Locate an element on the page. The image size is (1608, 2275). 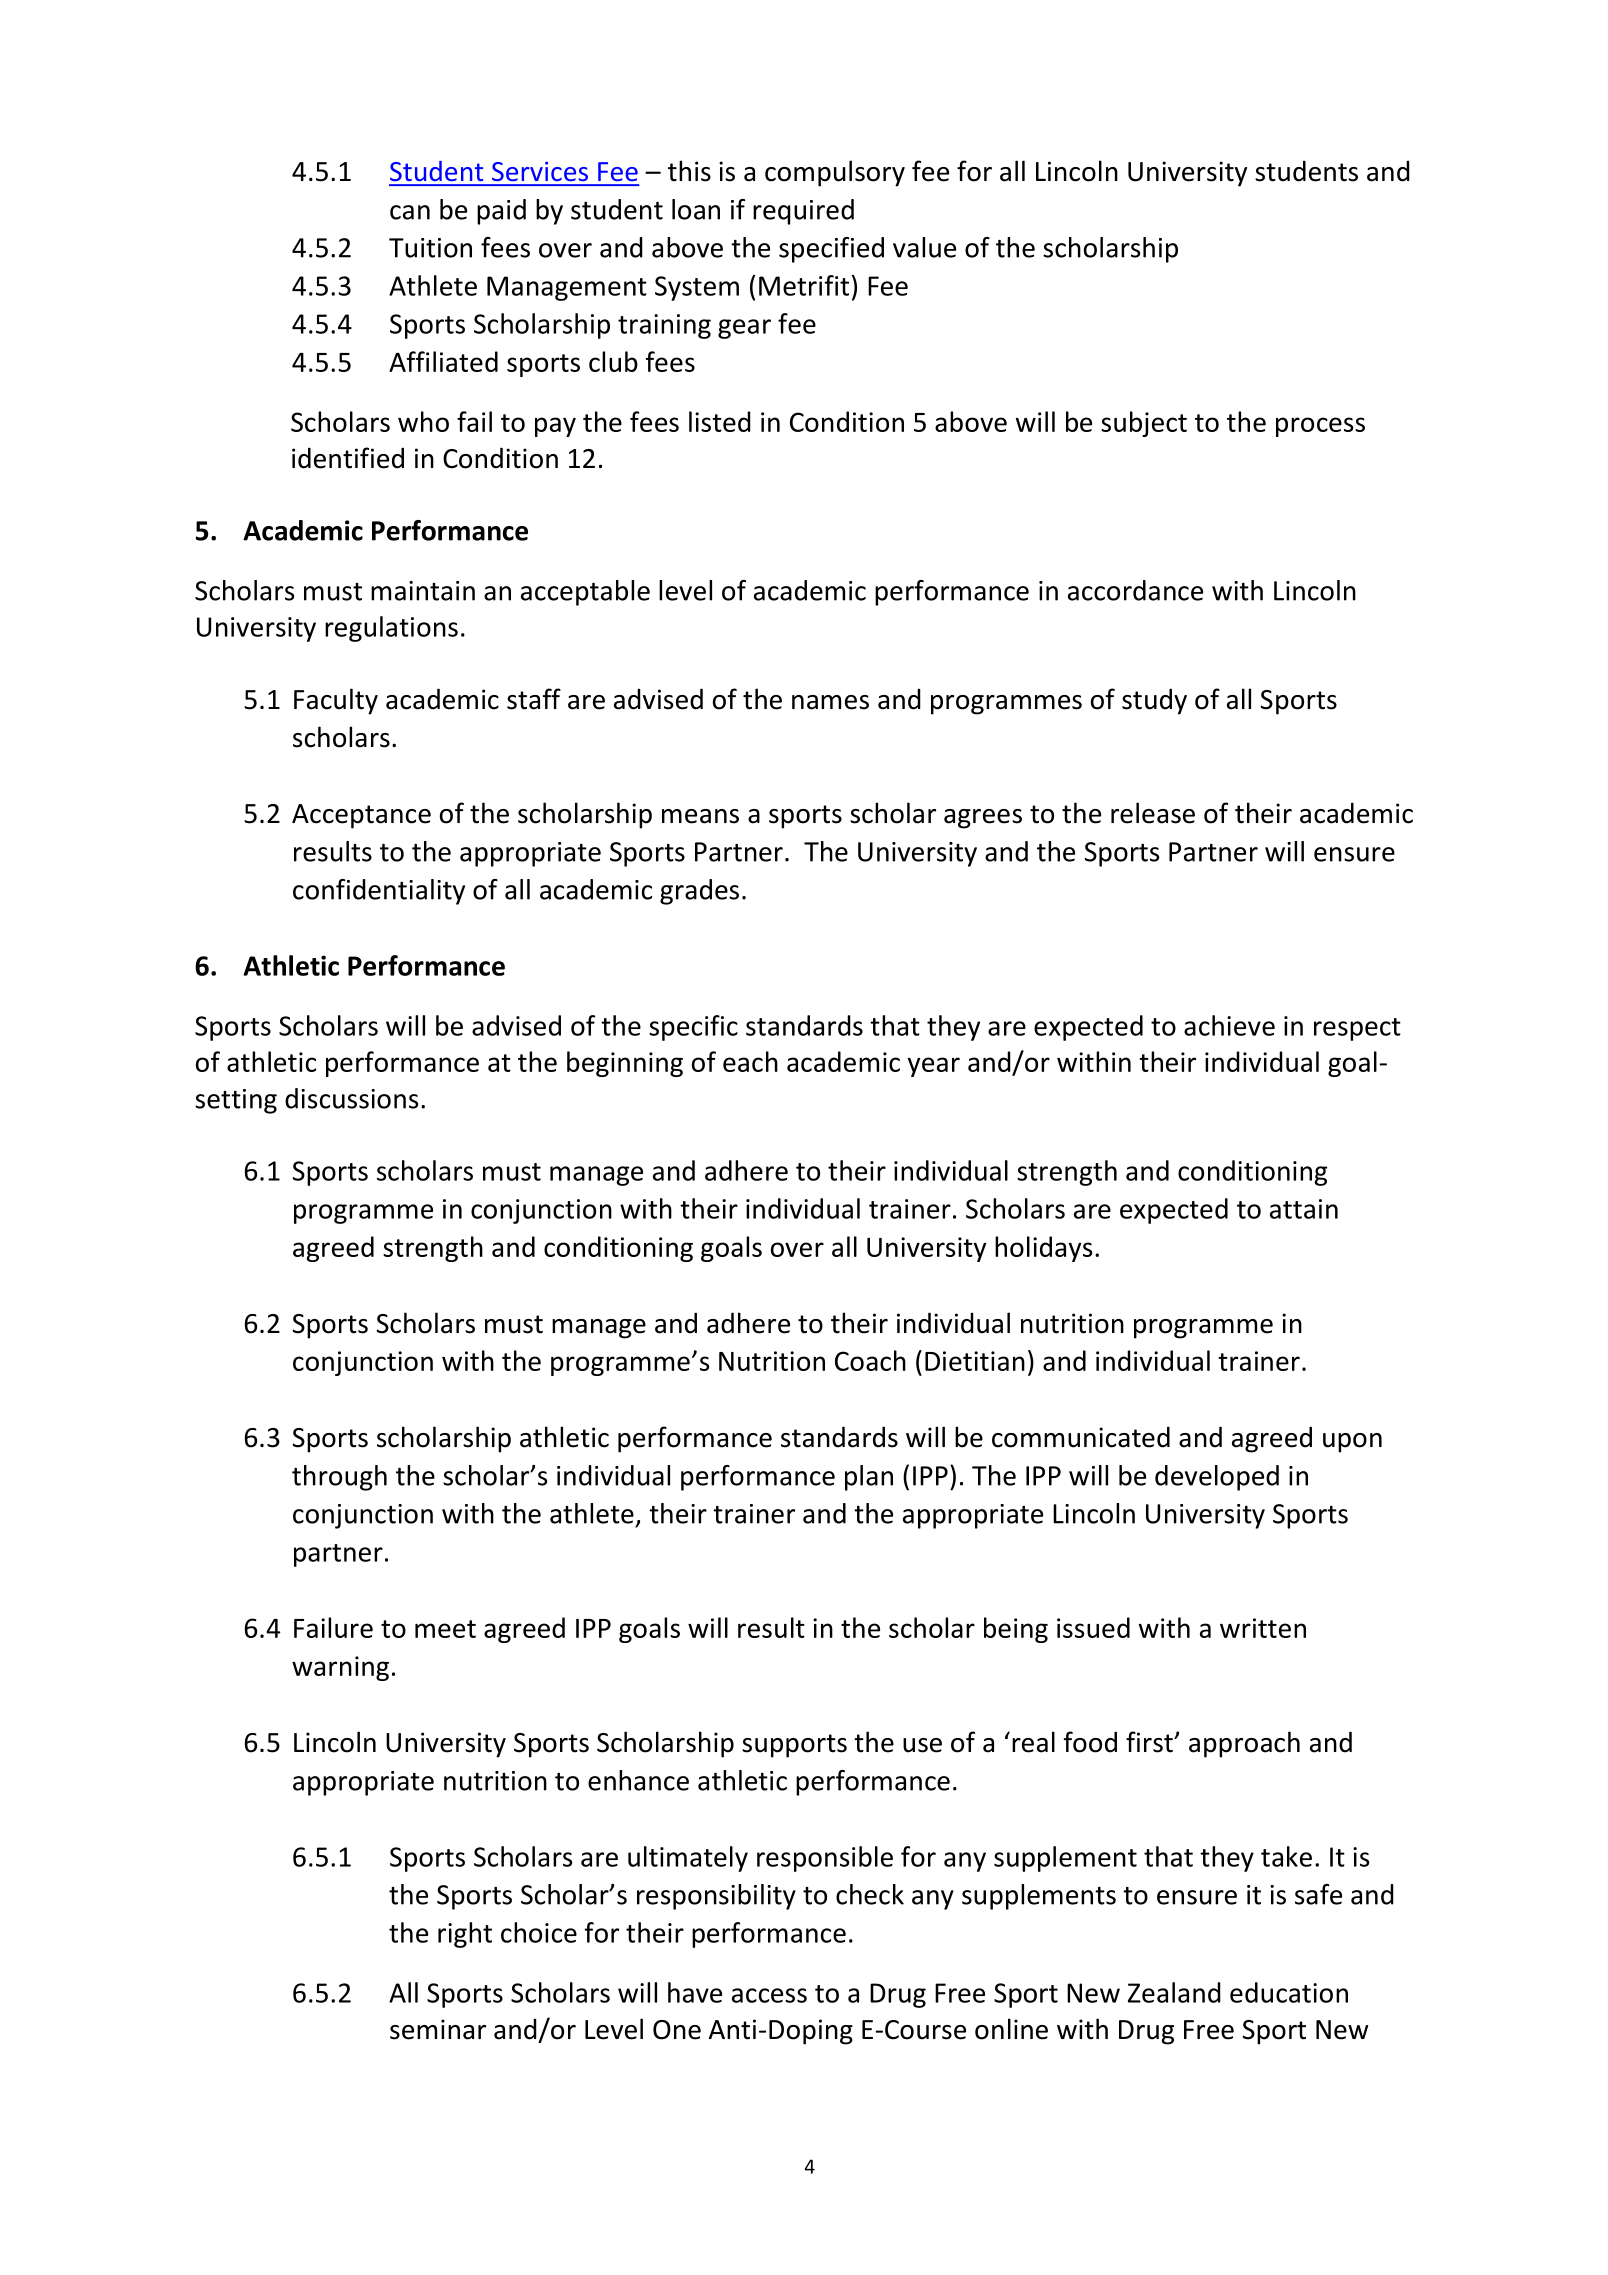
through is located at coordinates (339, 1478).
